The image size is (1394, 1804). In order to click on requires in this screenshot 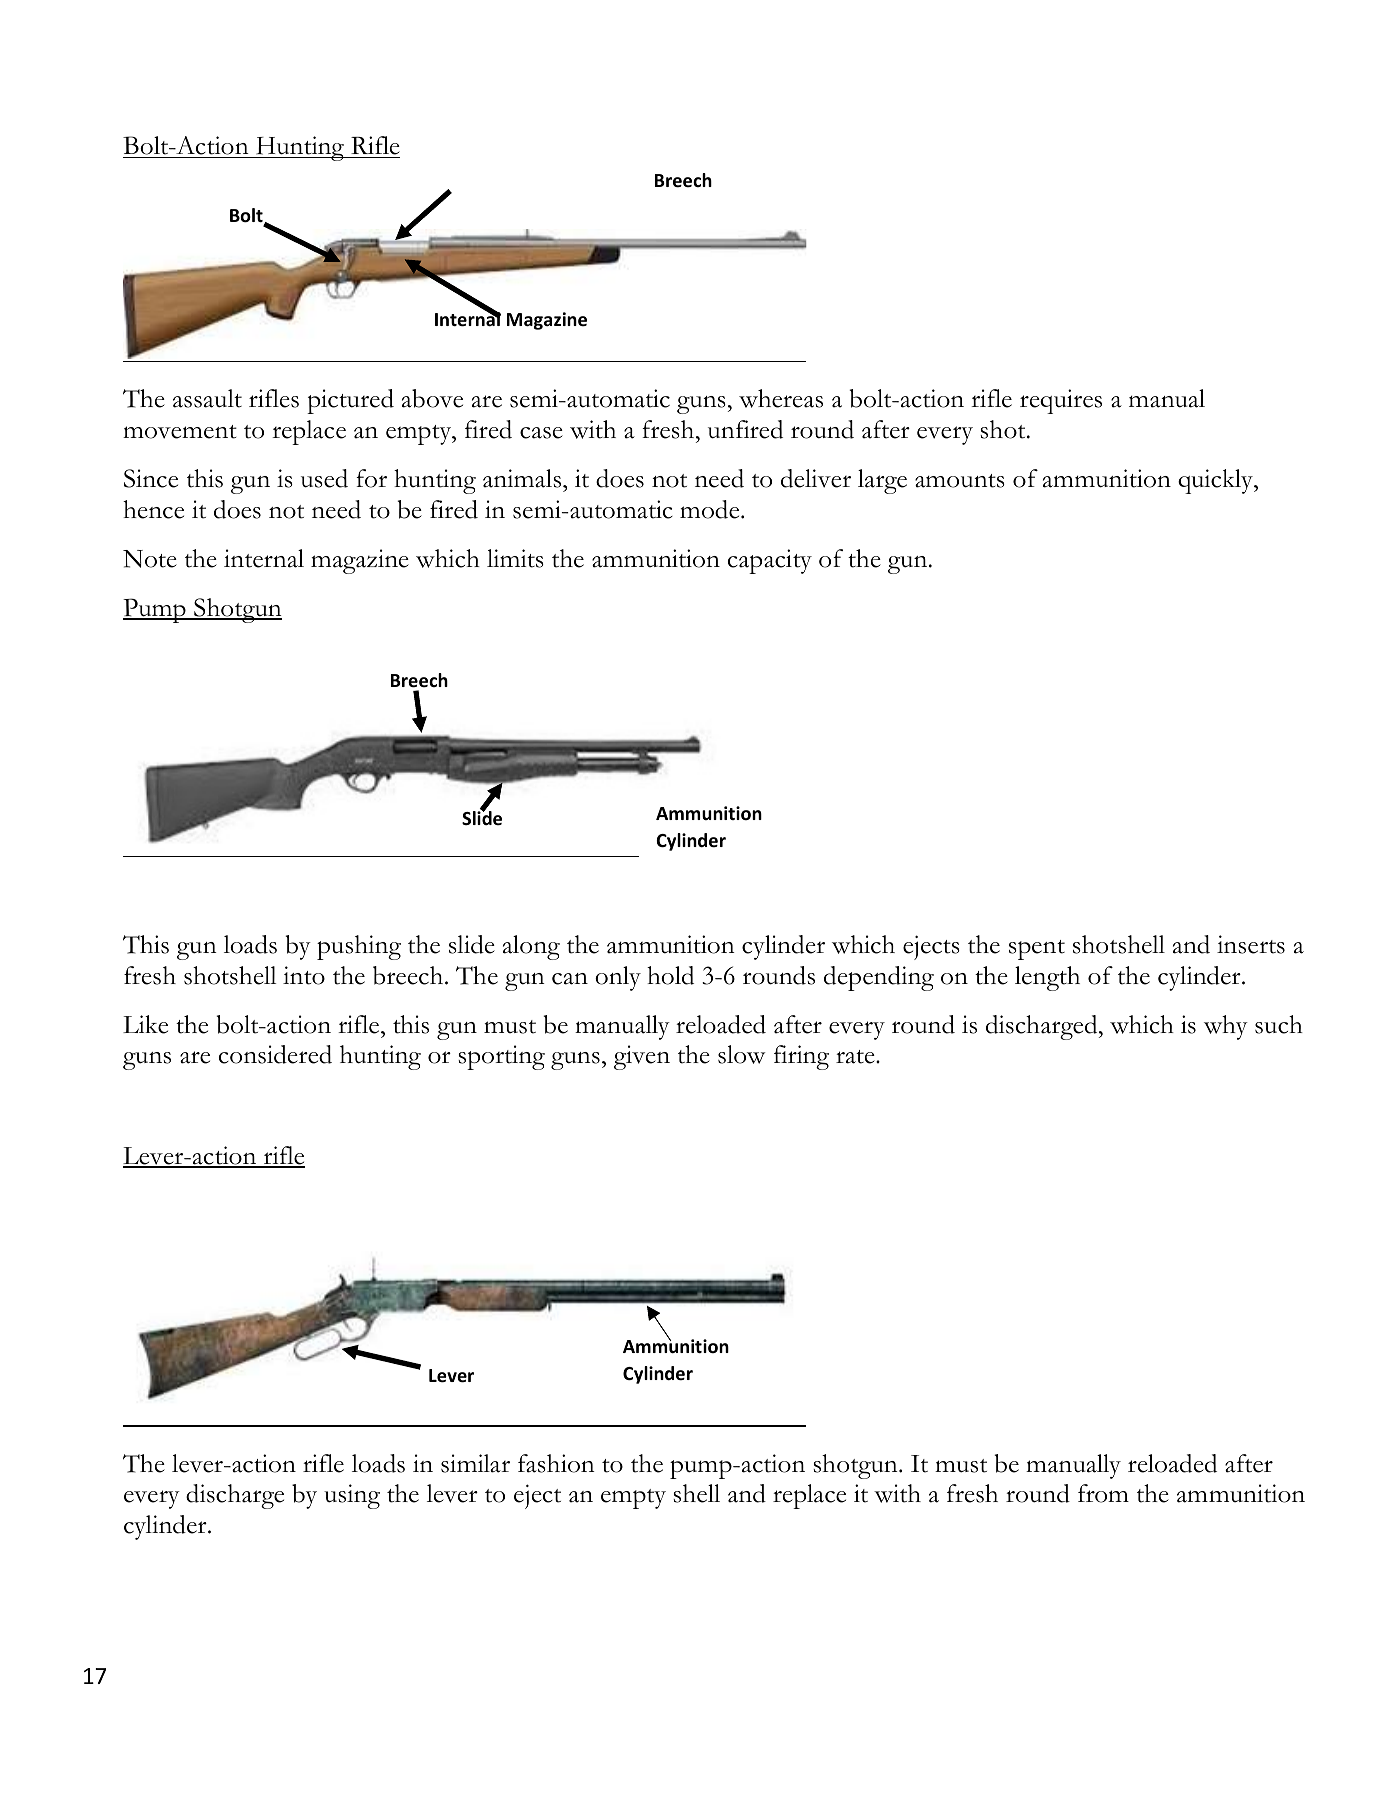, I will do `click(1061, 401)`.
